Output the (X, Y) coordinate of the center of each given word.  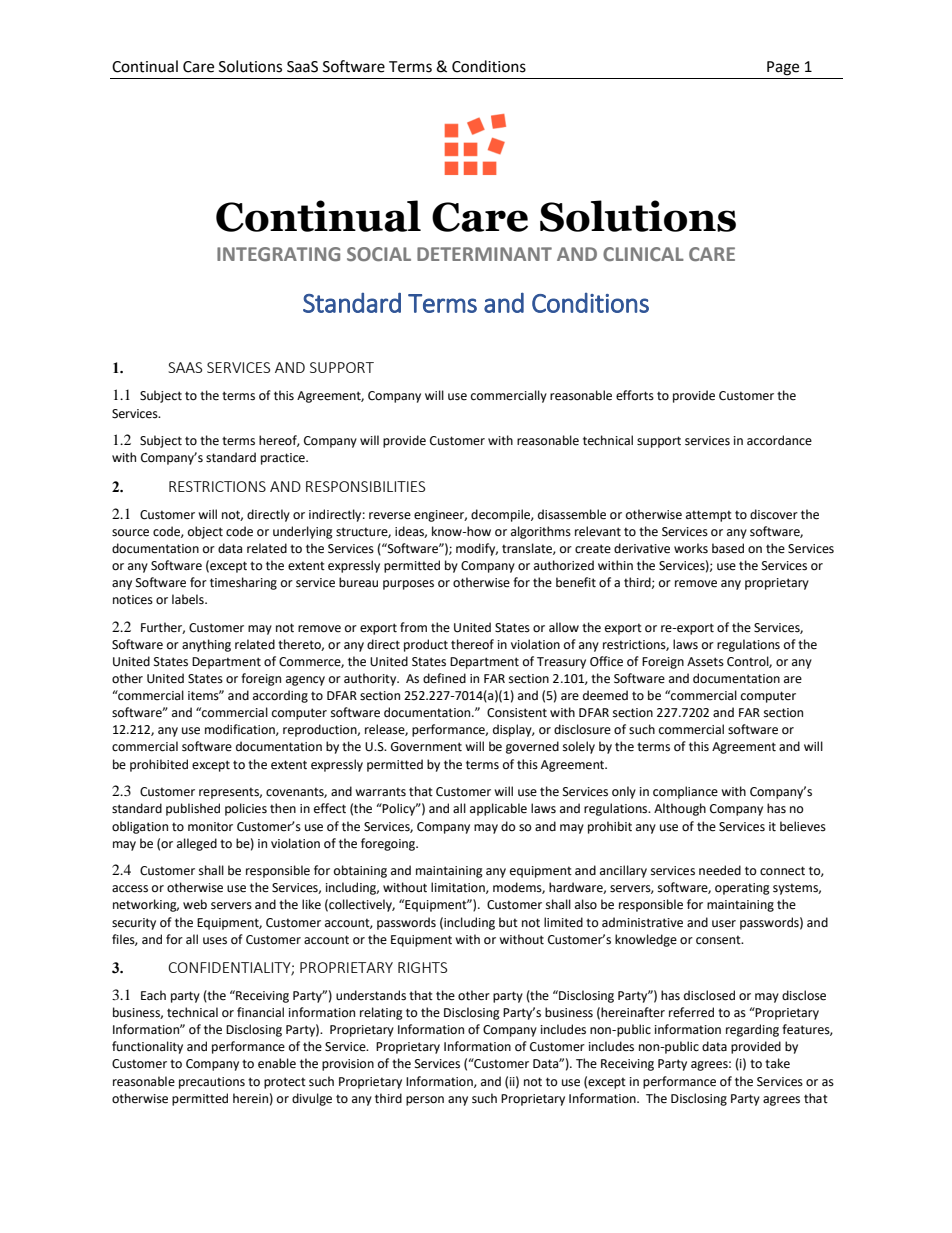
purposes (408, 585)
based (728, 548)
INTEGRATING (278, 254)
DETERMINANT (484, 254)
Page (783, 68)
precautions (212, 1083)
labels (189, 599)
